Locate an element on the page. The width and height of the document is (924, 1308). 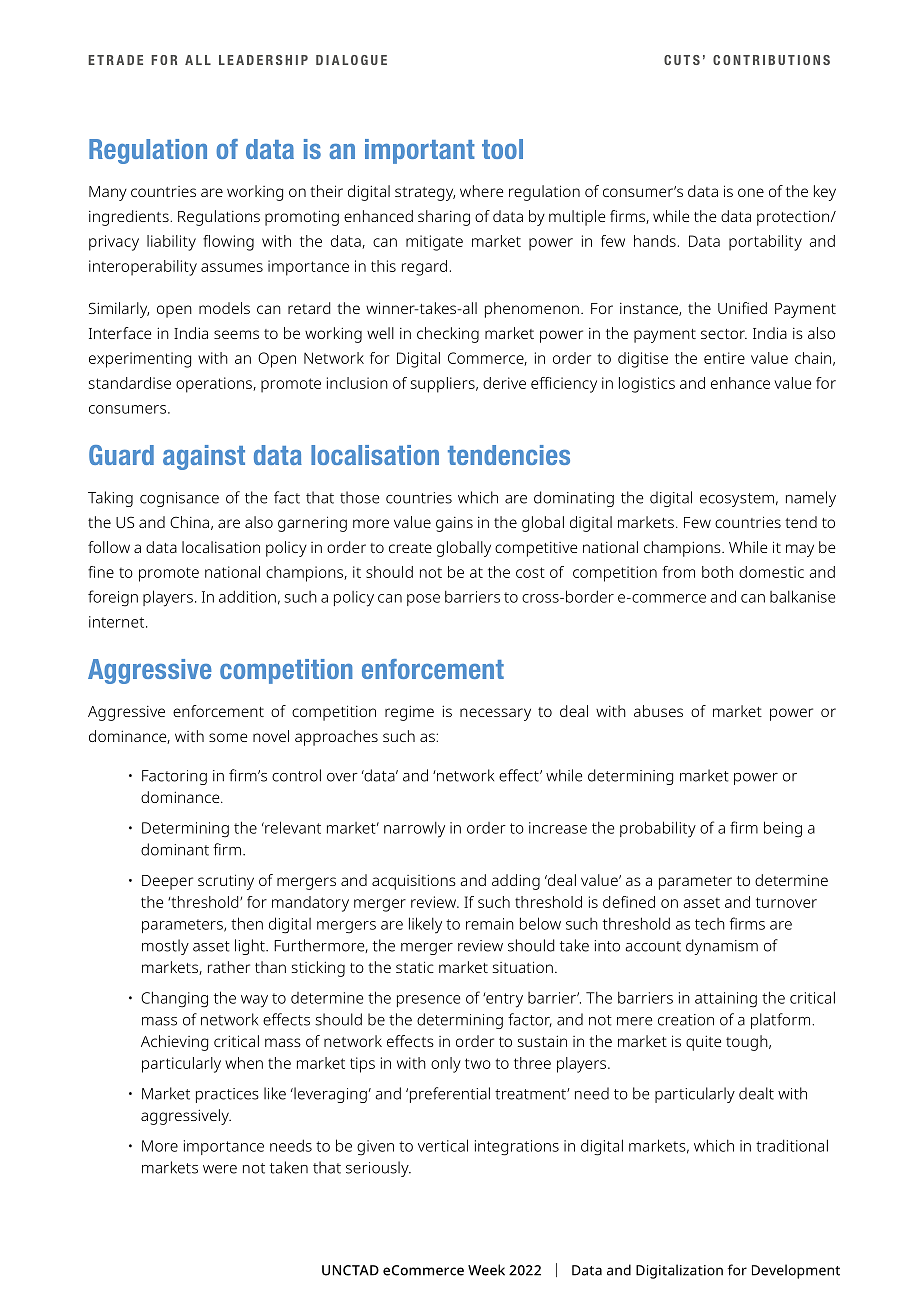
were is located at coordinates (220, 1169).
